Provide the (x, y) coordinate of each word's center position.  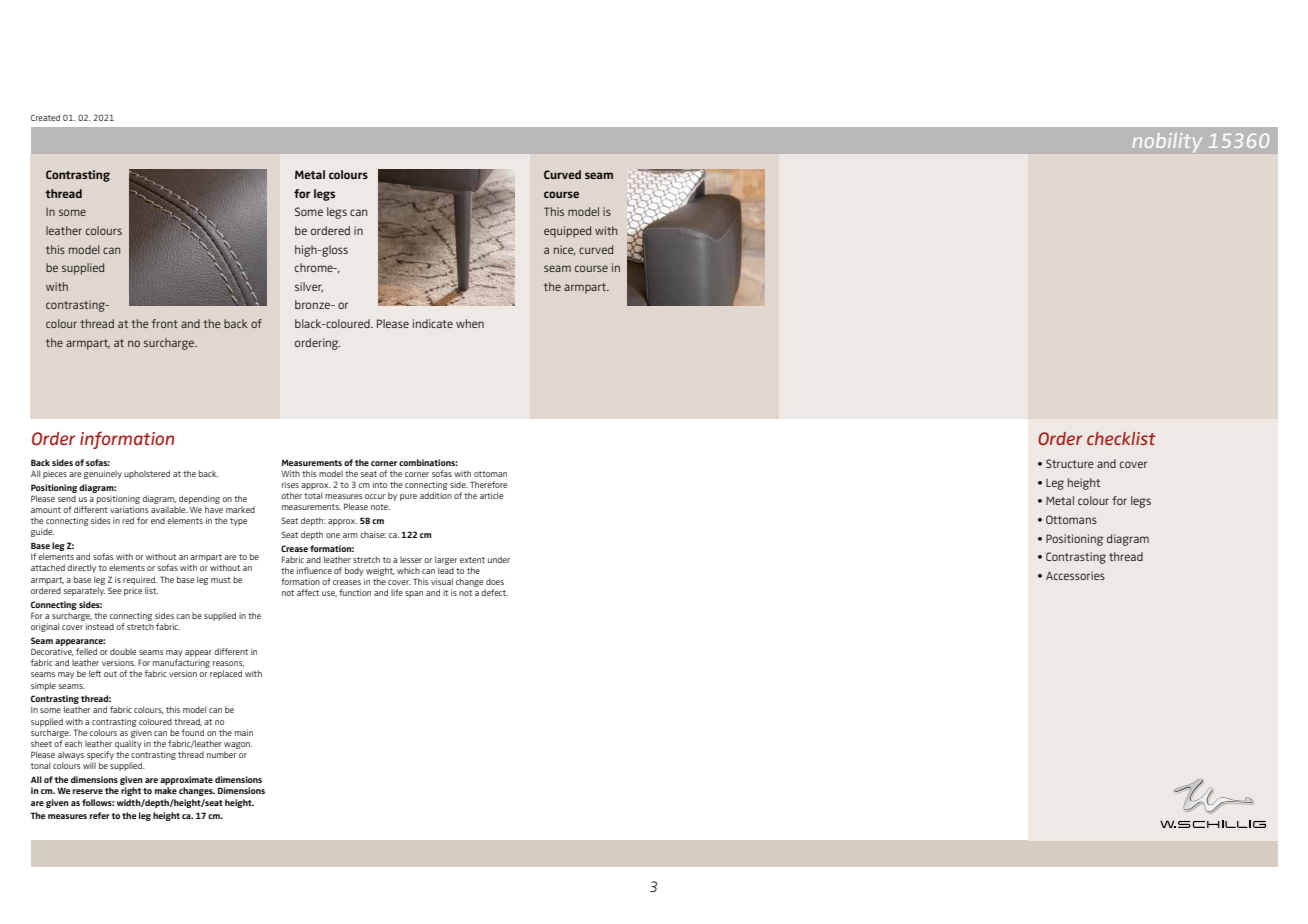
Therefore (488, 484)
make (166, 790)
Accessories (1075, 575)
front (165, 323)
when (470, 323)
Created (45, 117)
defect (494, 592)
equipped (567, 232)
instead (100, 626)
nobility (1167, 142)
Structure (1070, 463)
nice (565, 250)
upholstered (147, 474)
